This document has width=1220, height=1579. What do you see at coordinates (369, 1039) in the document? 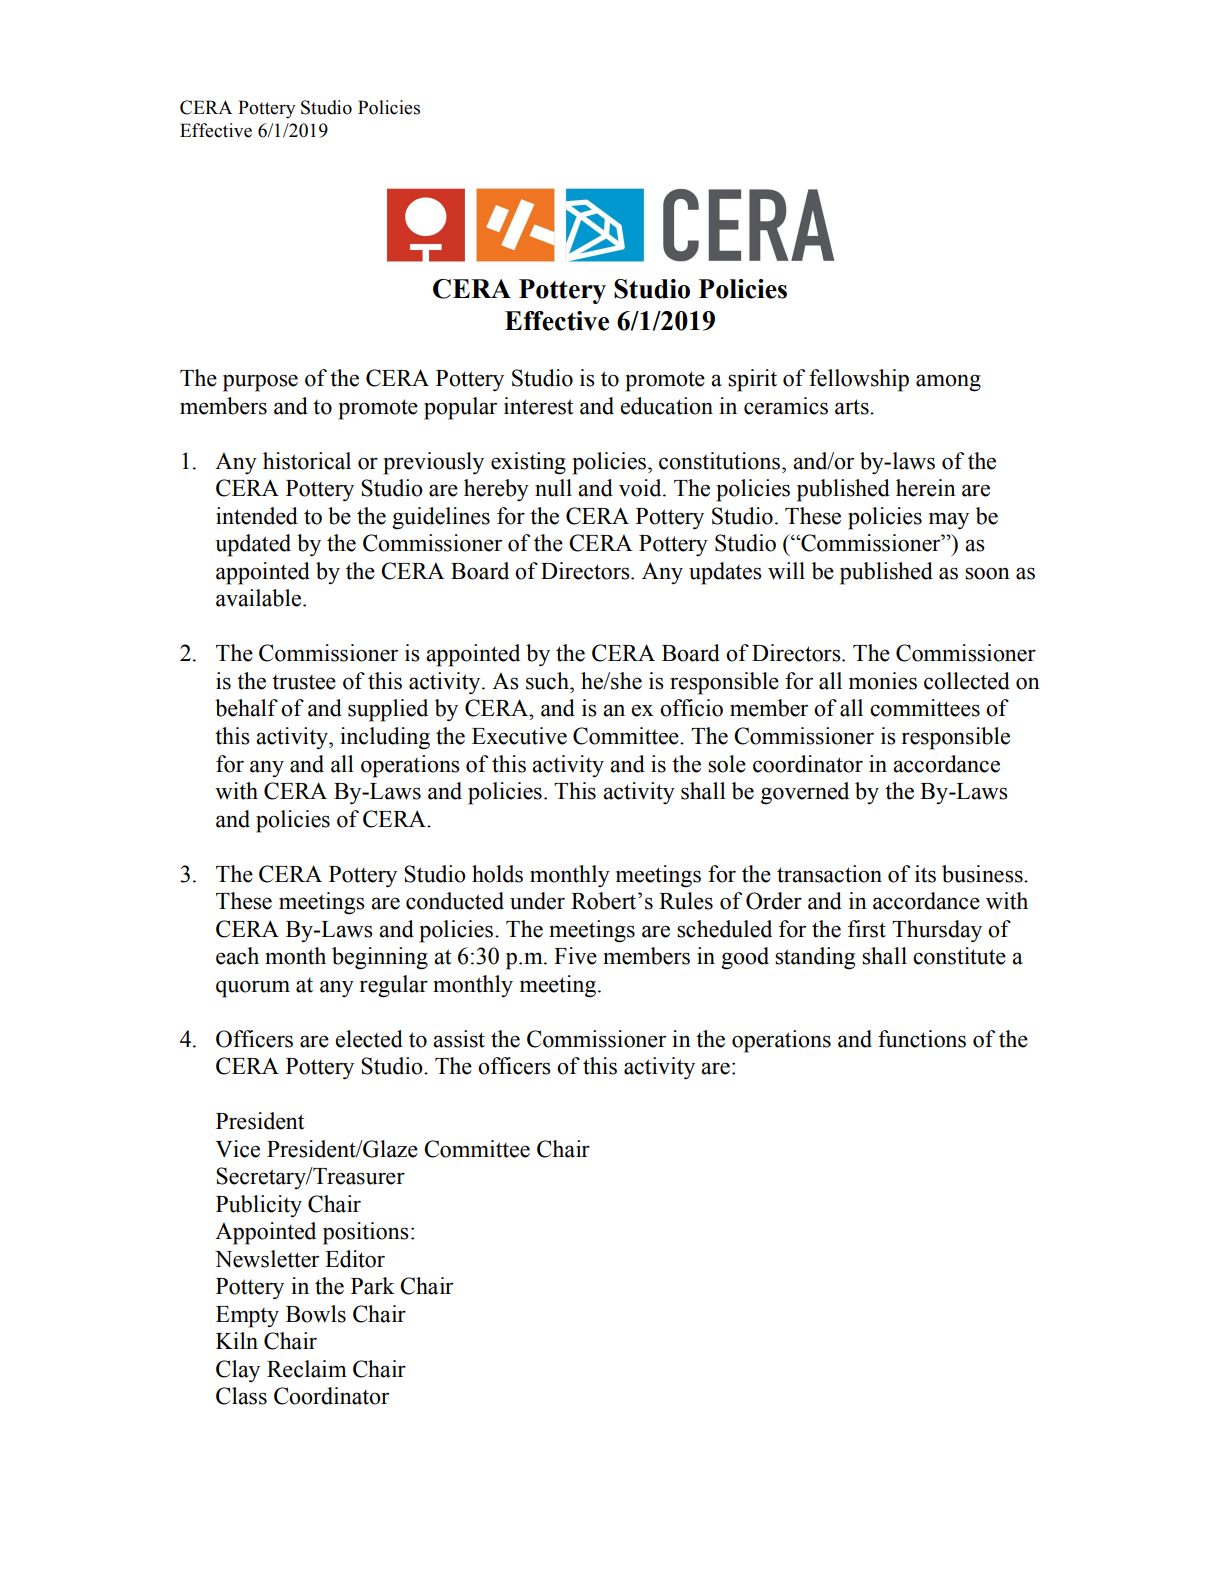
I see `elected` at bounding box center [369, 1039].
